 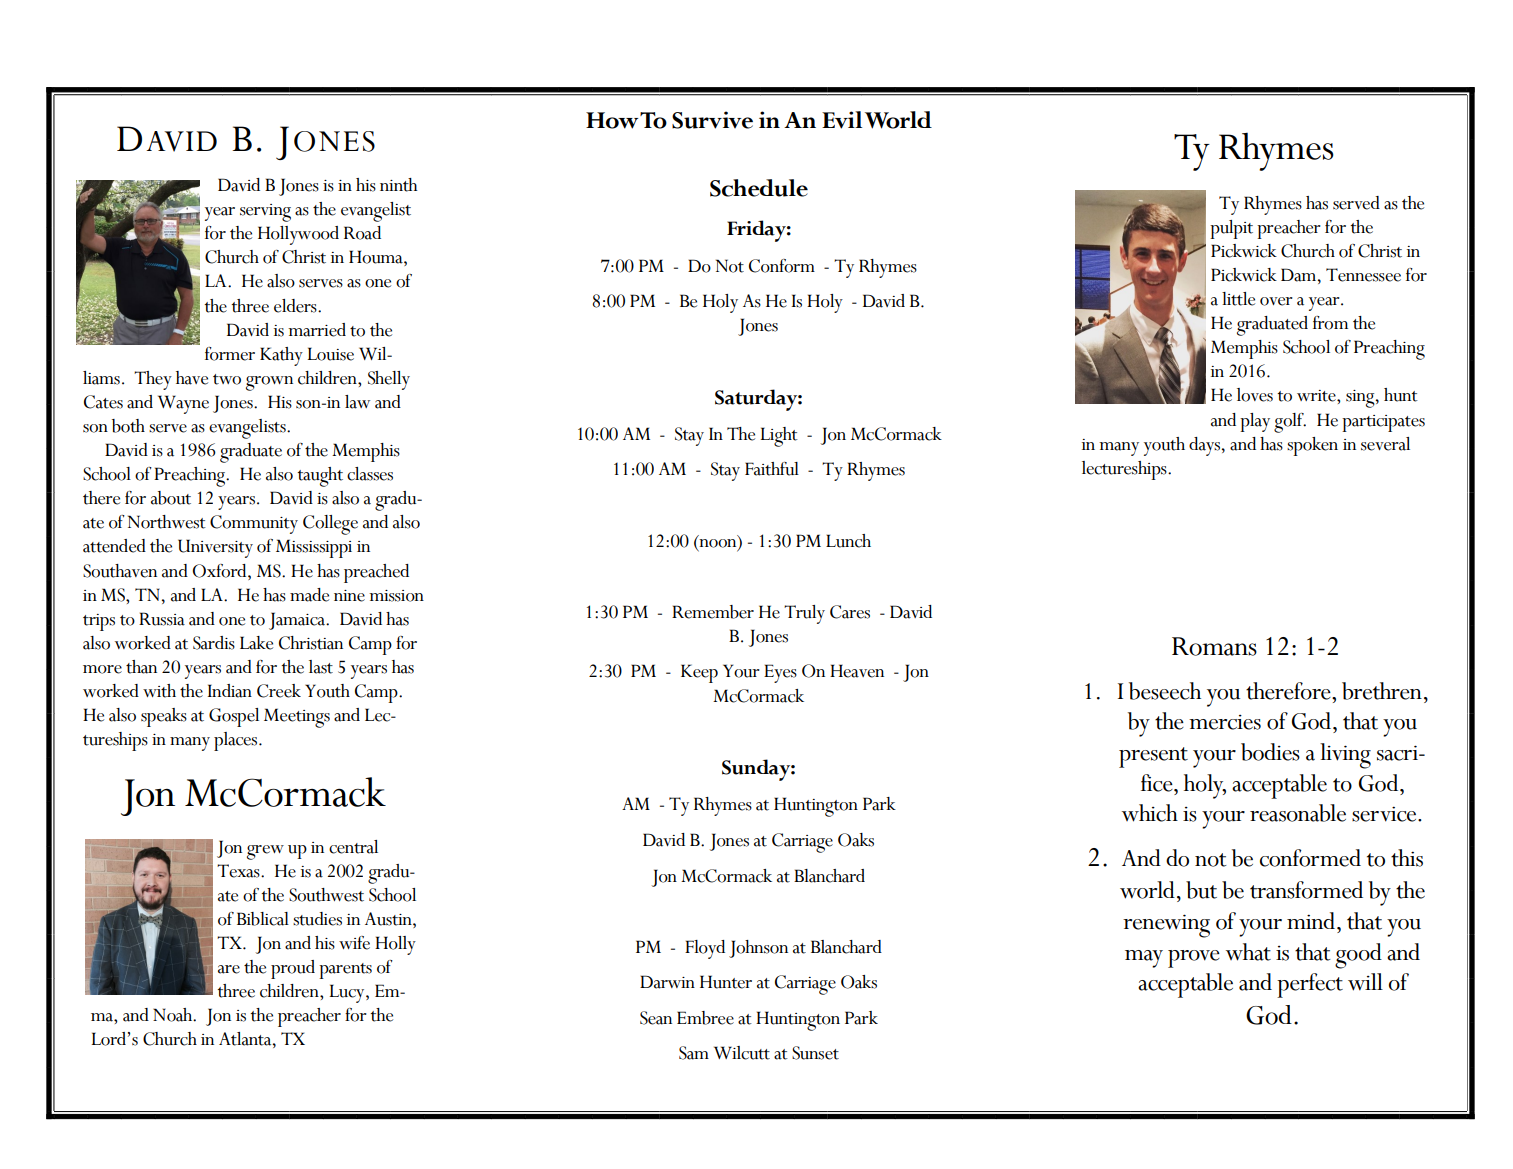 I want to click on ninth, so click(x=398, y=185).
